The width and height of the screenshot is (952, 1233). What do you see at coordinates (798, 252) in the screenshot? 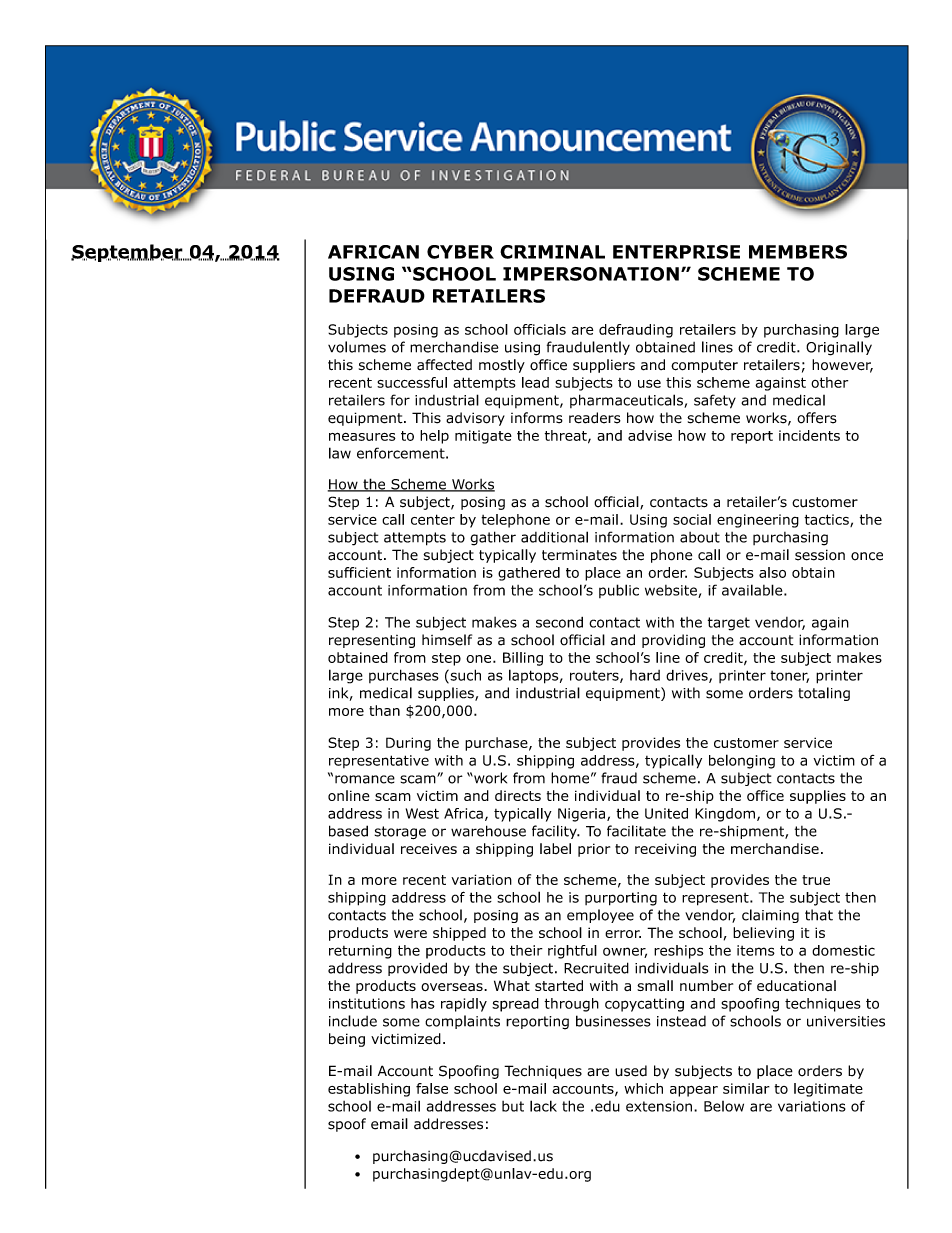
I see `MEMBERS` at bounding box center [798, 252].
